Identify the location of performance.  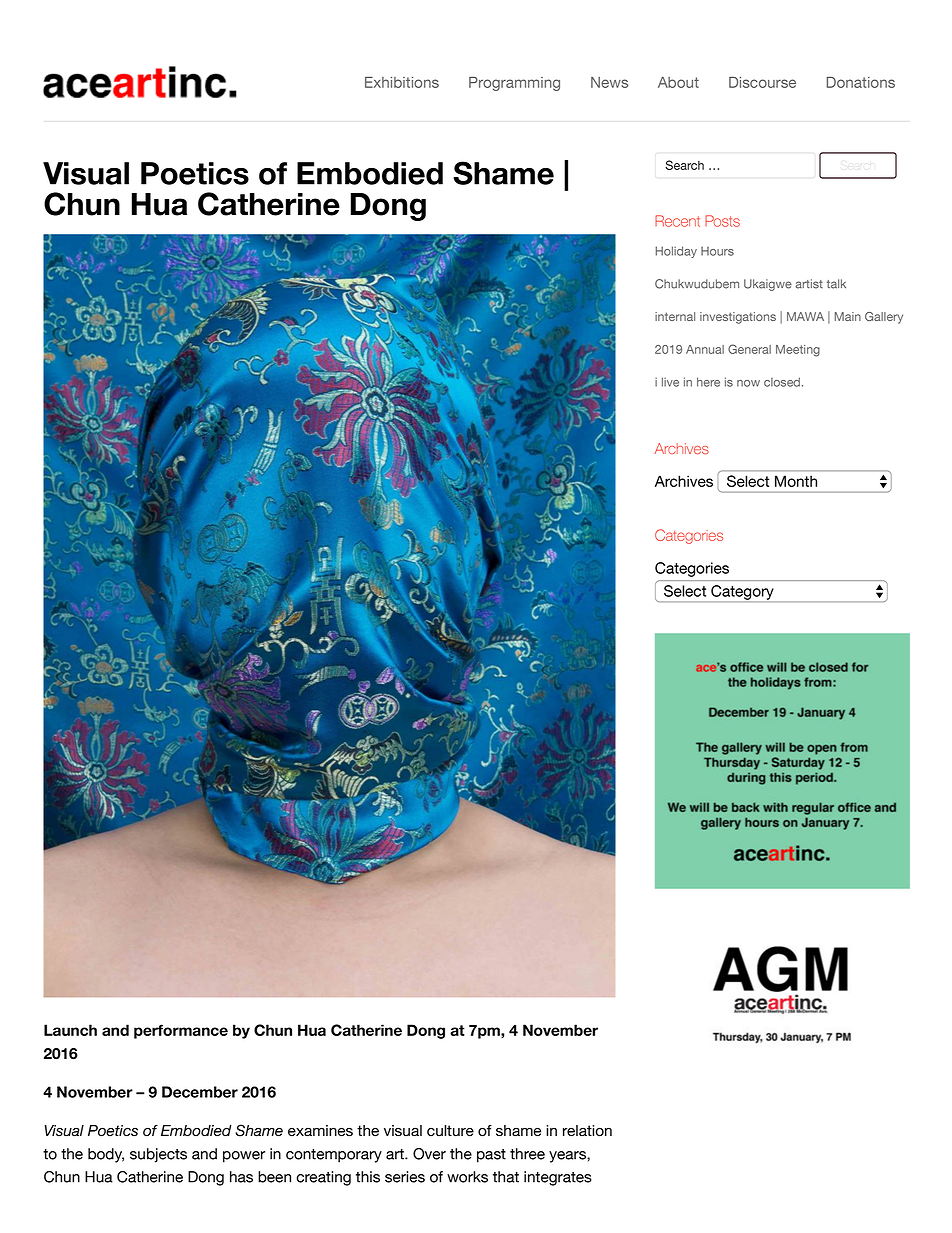
(181, 1031).
